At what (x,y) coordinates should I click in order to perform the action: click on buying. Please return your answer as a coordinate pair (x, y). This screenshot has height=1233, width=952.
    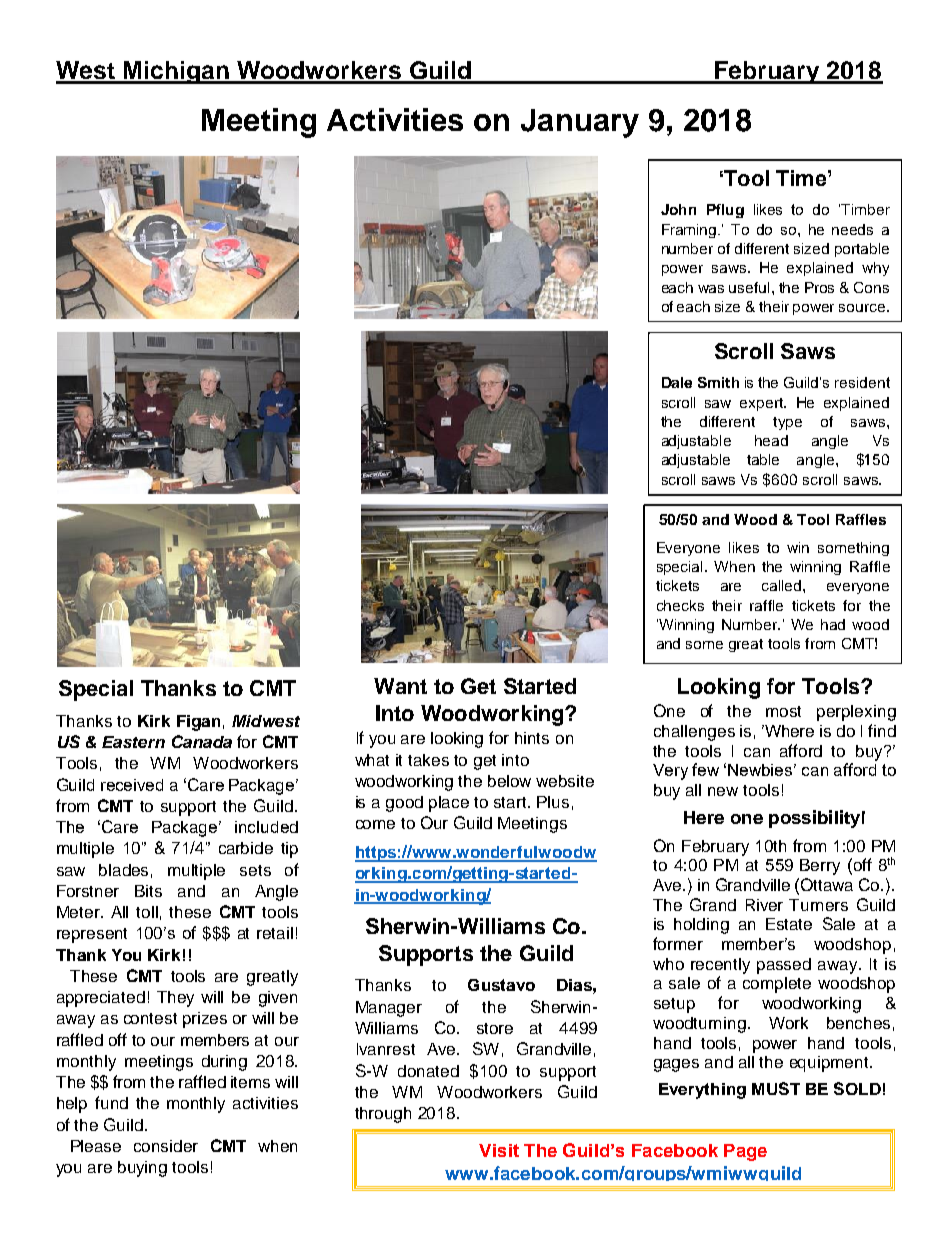
    Looking at the image, I should click on (142, 1169).
